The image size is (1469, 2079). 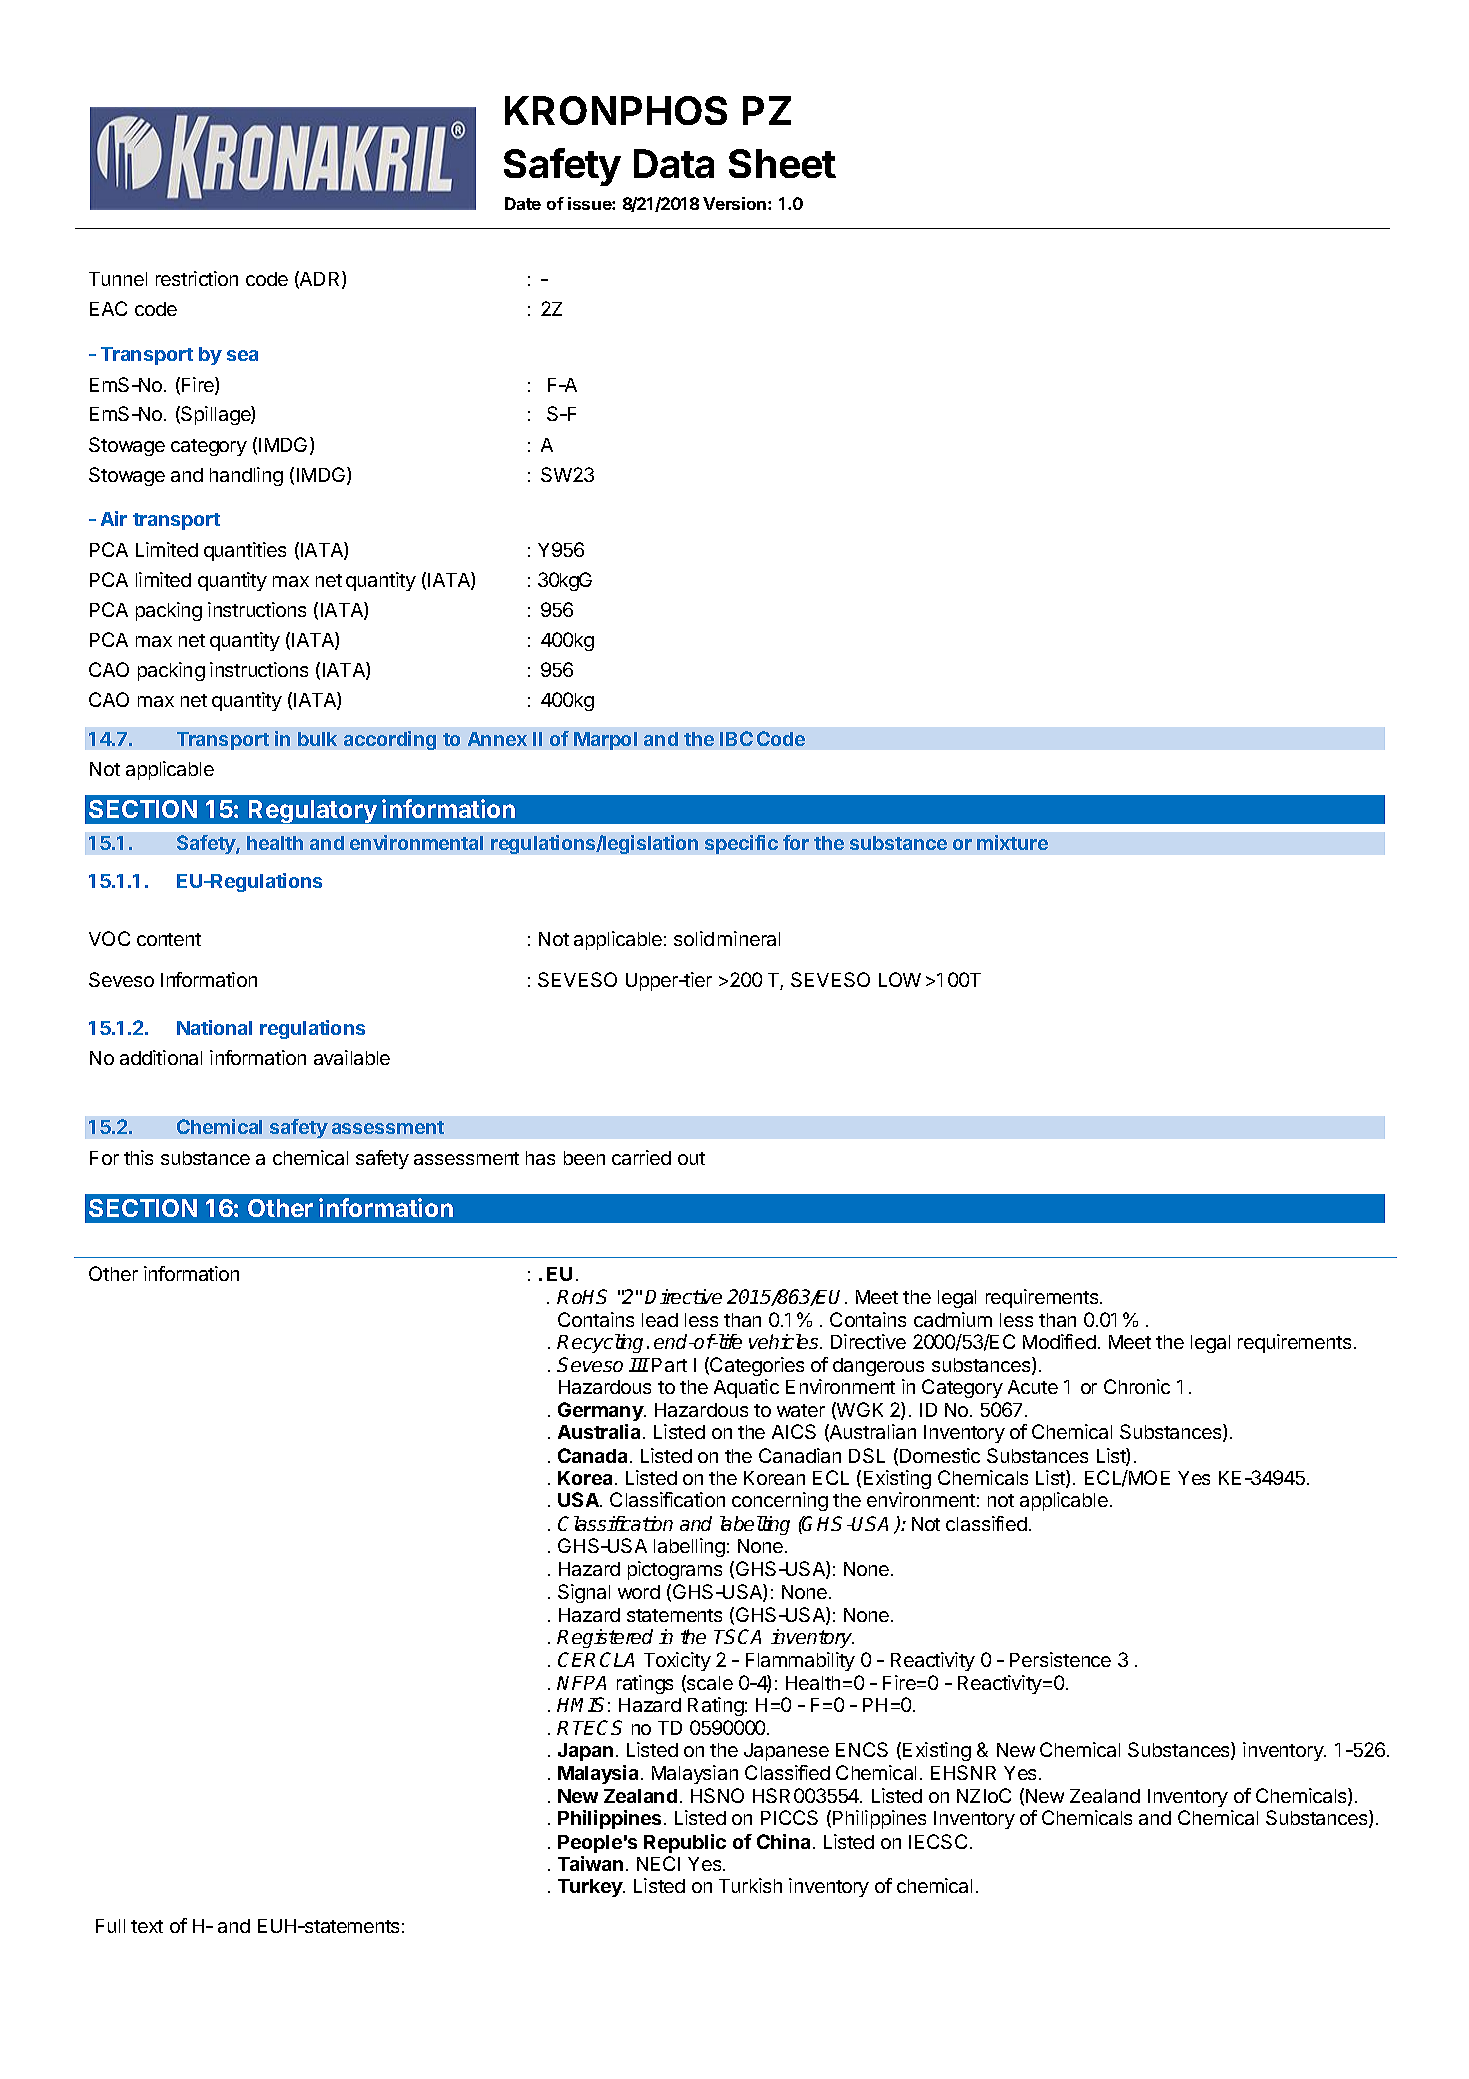 What do you see at coordinates (674, 163) in the page?
I see `Data` at bounding box center [674, 163].
